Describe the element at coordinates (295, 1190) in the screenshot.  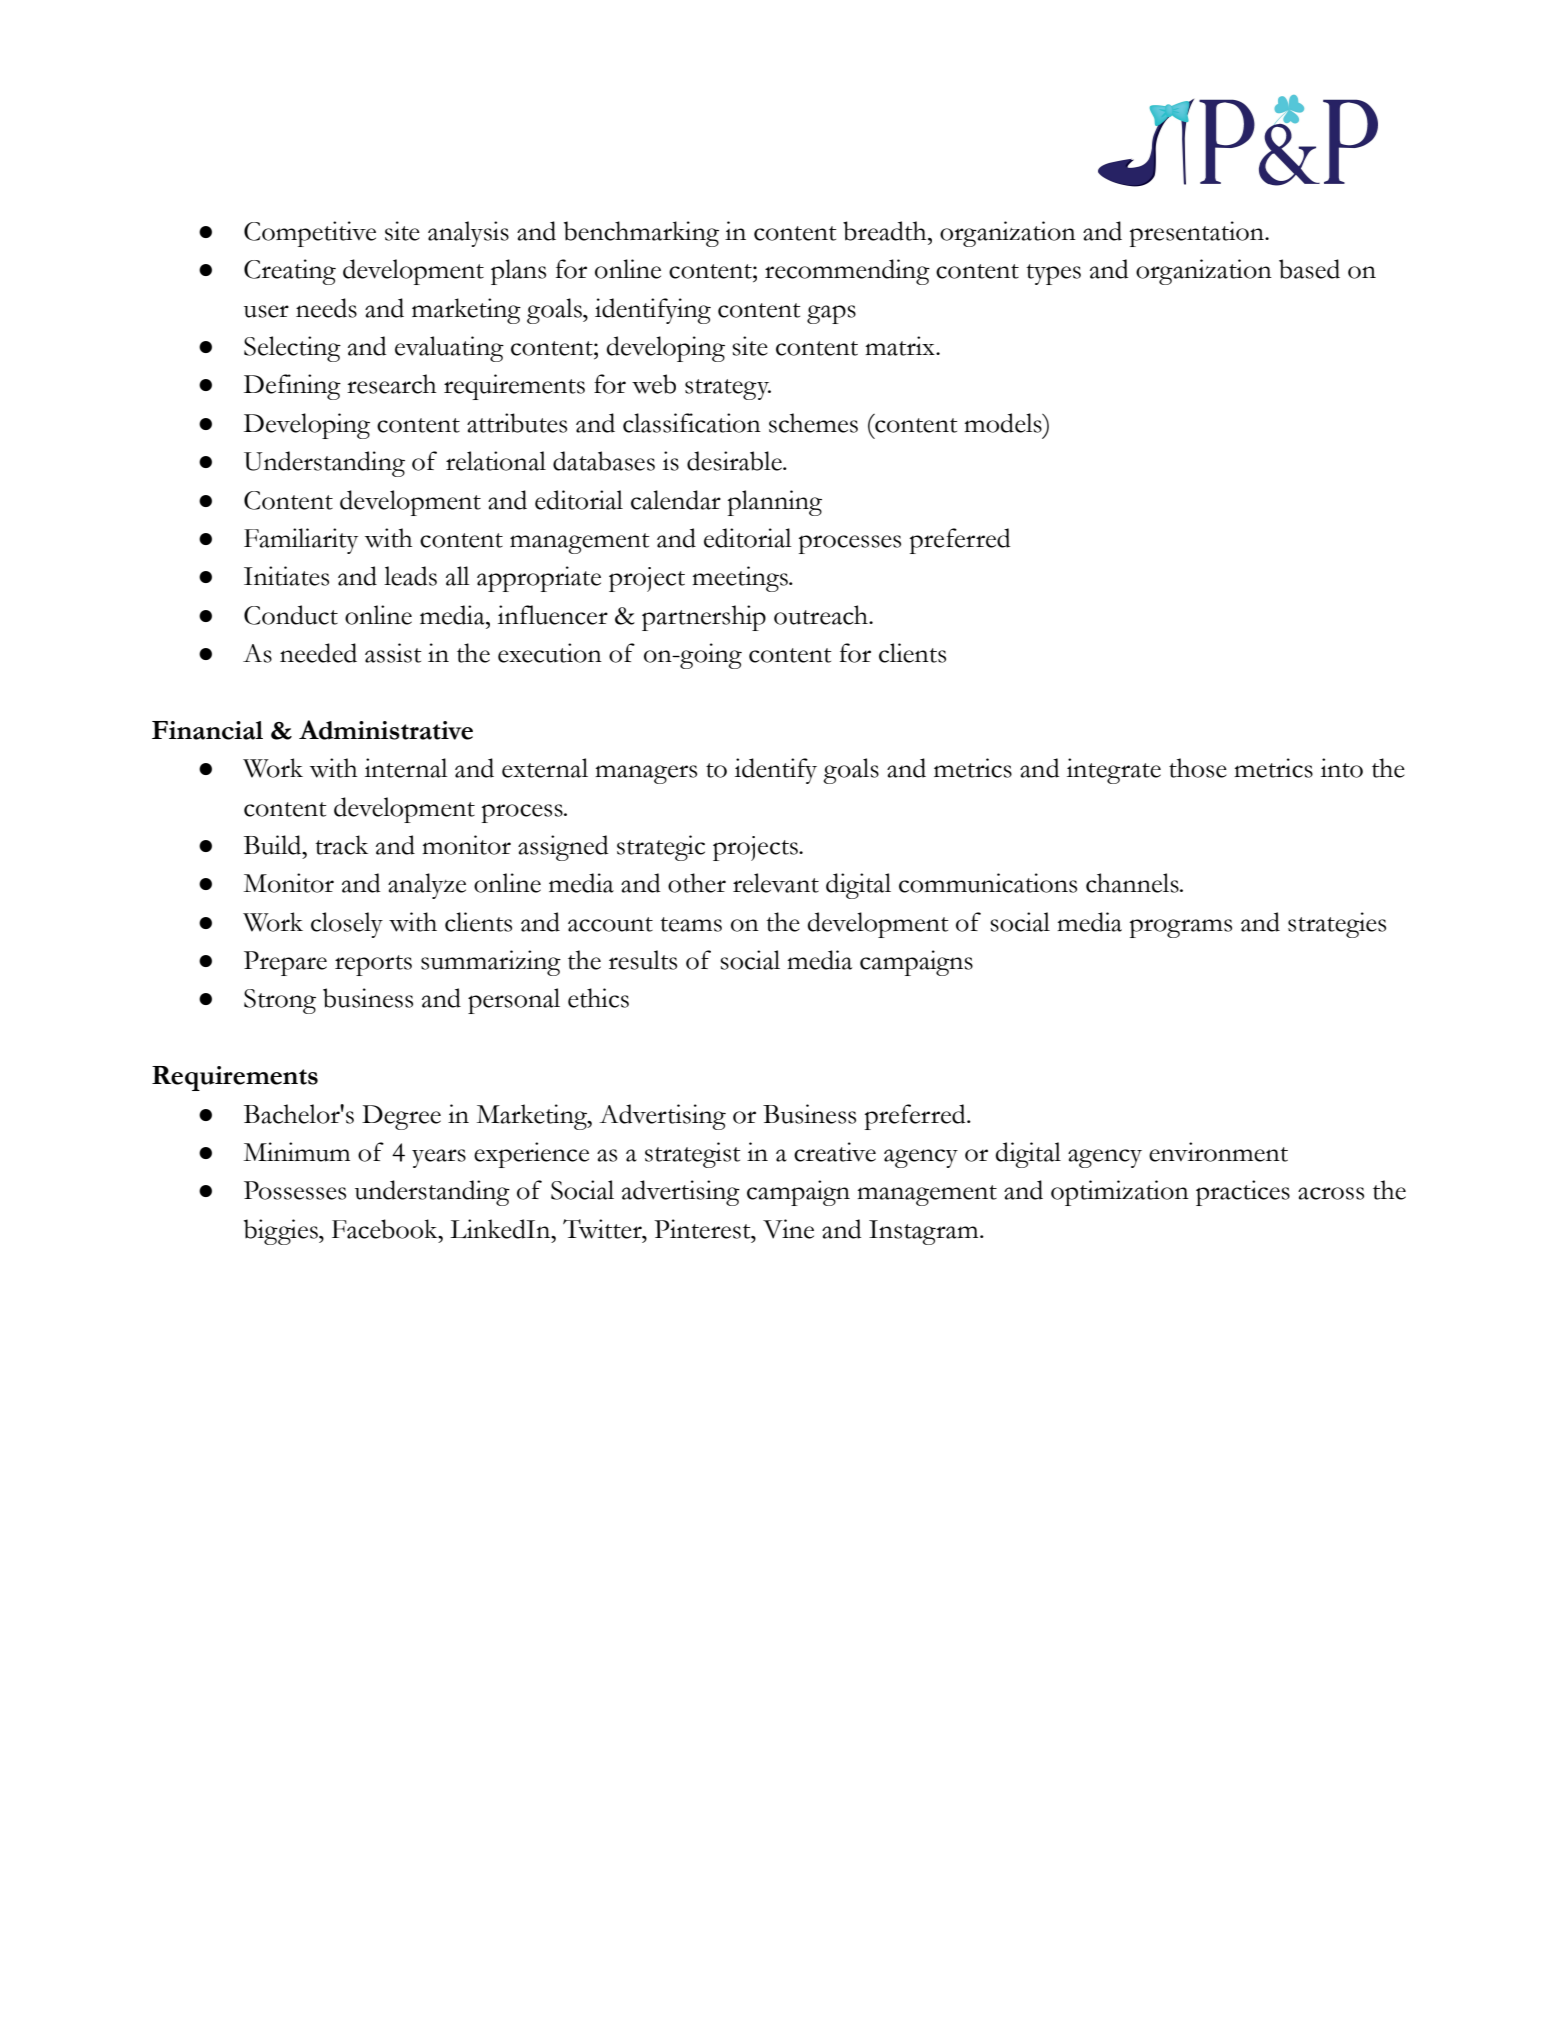
I see `Possesses` at that location.
